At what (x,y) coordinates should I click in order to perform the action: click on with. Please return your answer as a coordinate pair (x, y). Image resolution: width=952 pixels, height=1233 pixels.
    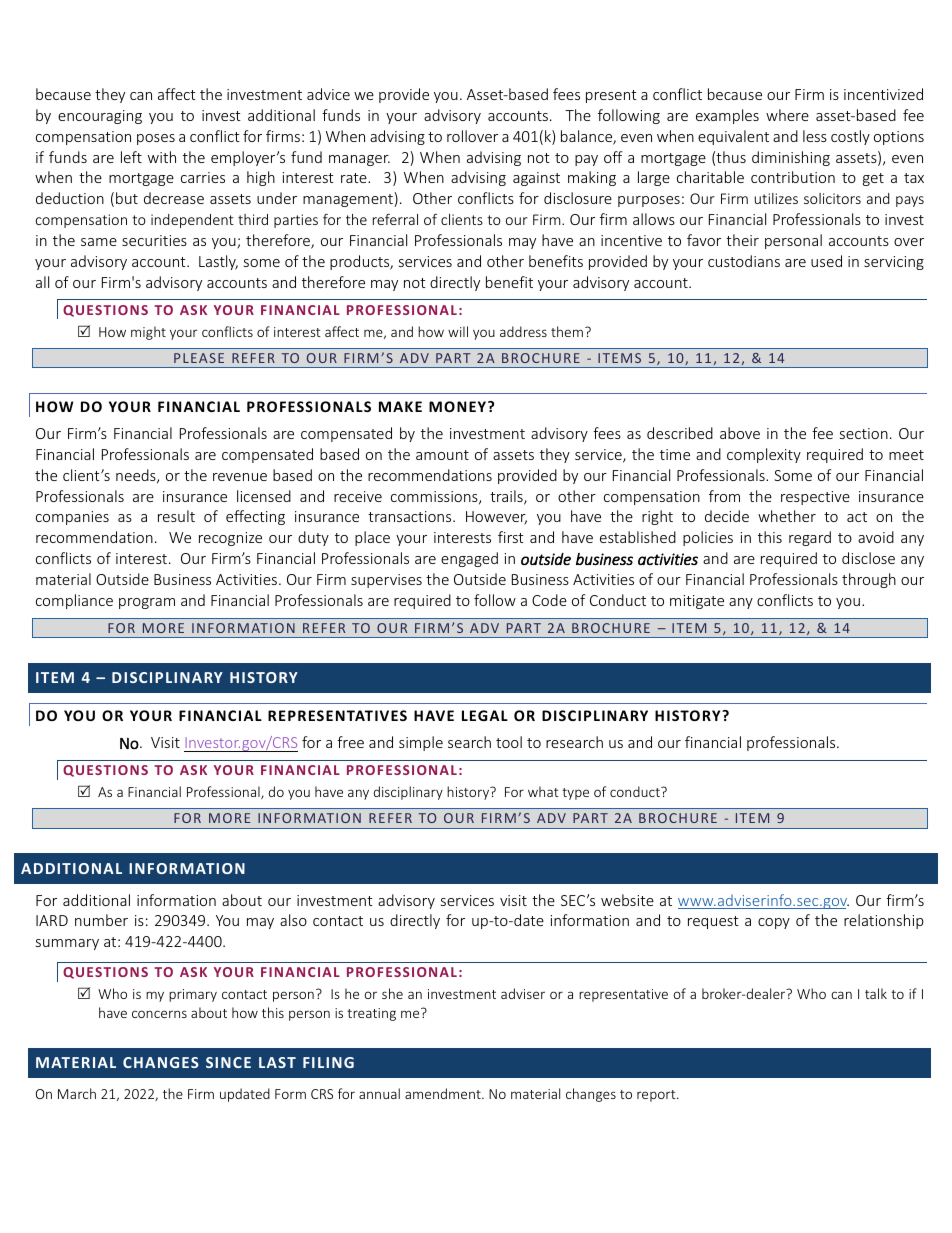
    Looking at the image, I should click on (162, 157).
